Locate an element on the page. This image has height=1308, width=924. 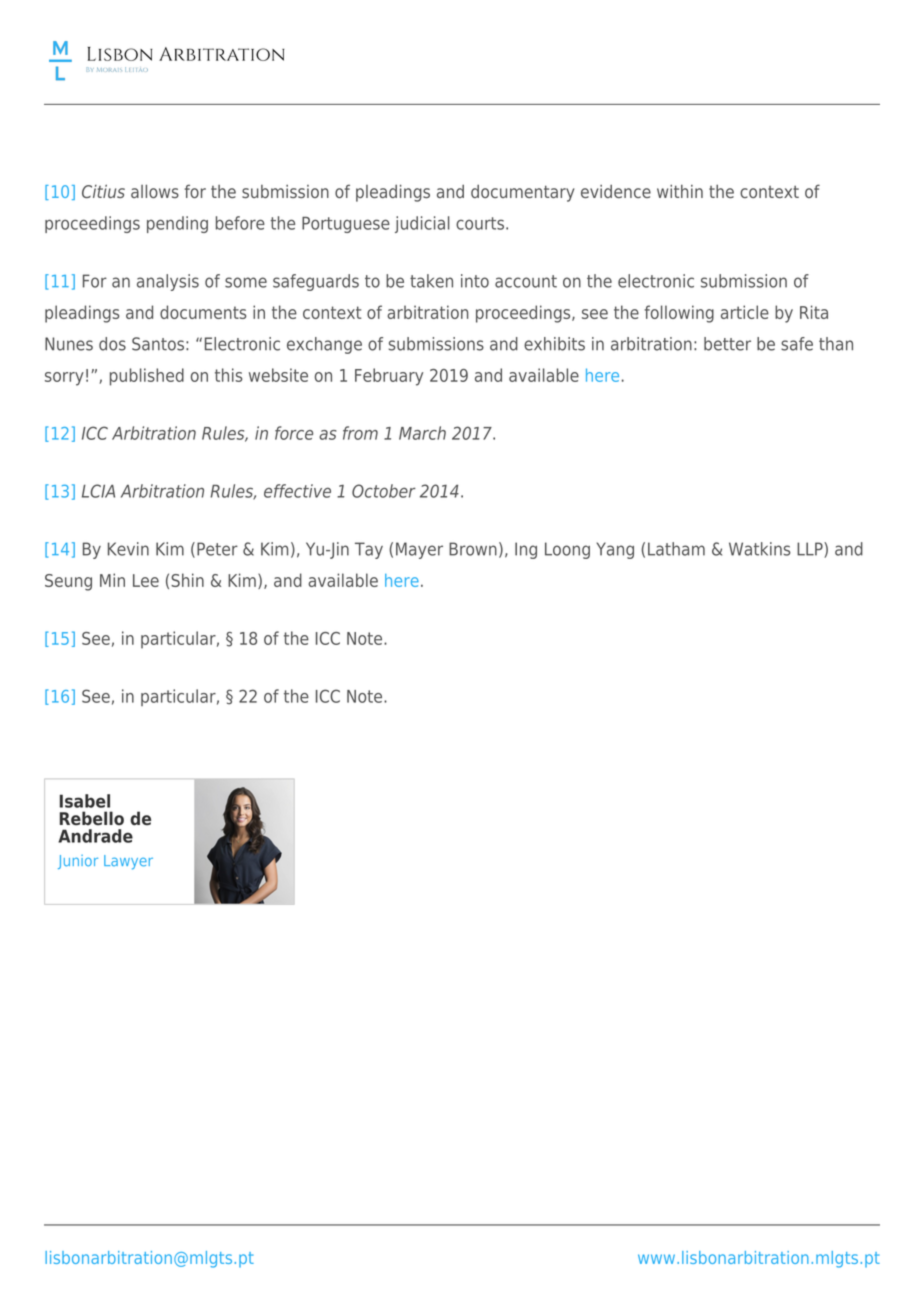
pending is located at coordinates (177, 224).
